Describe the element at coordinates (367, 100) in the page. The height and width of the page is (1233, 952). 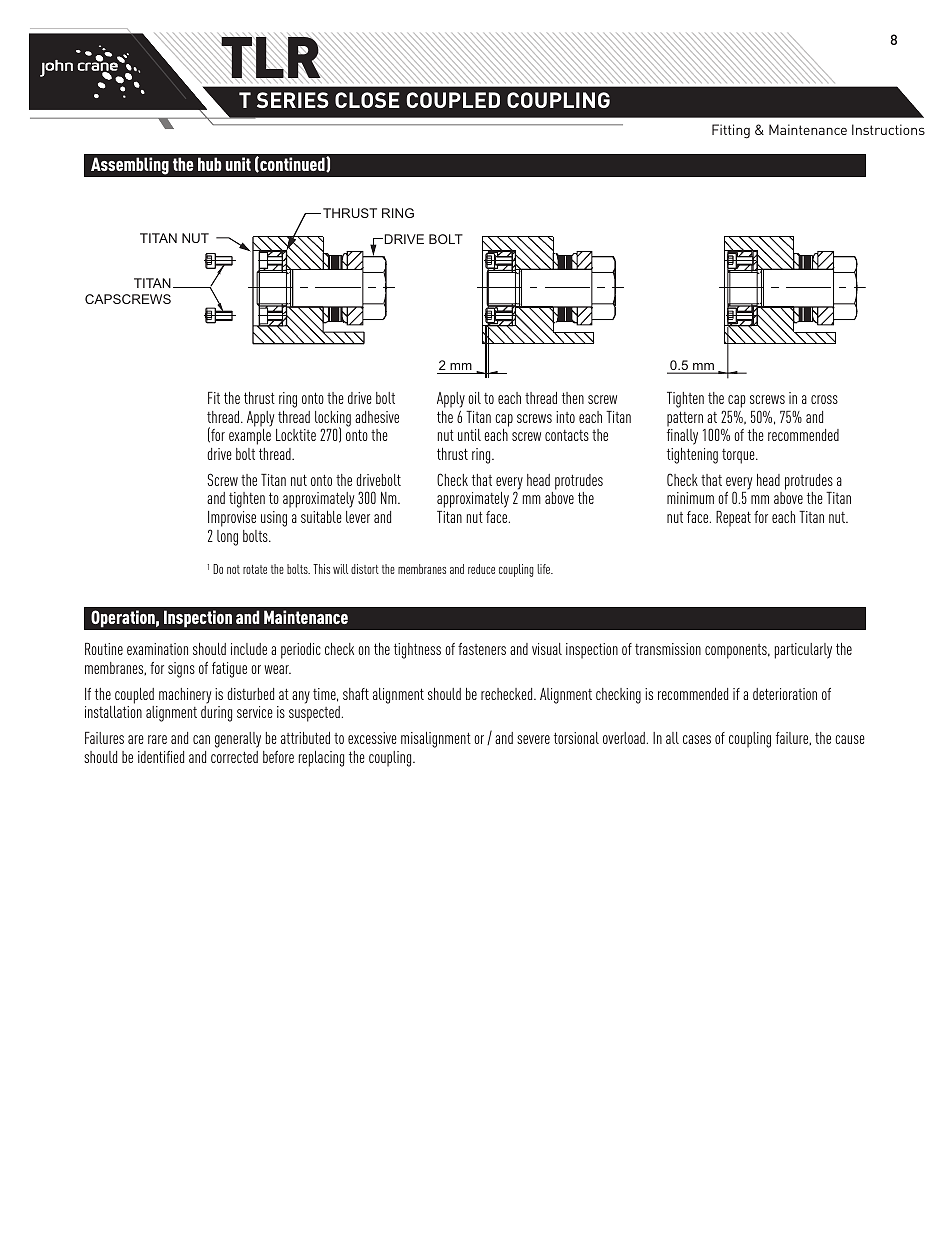
I see `CLOSE` at that location.
